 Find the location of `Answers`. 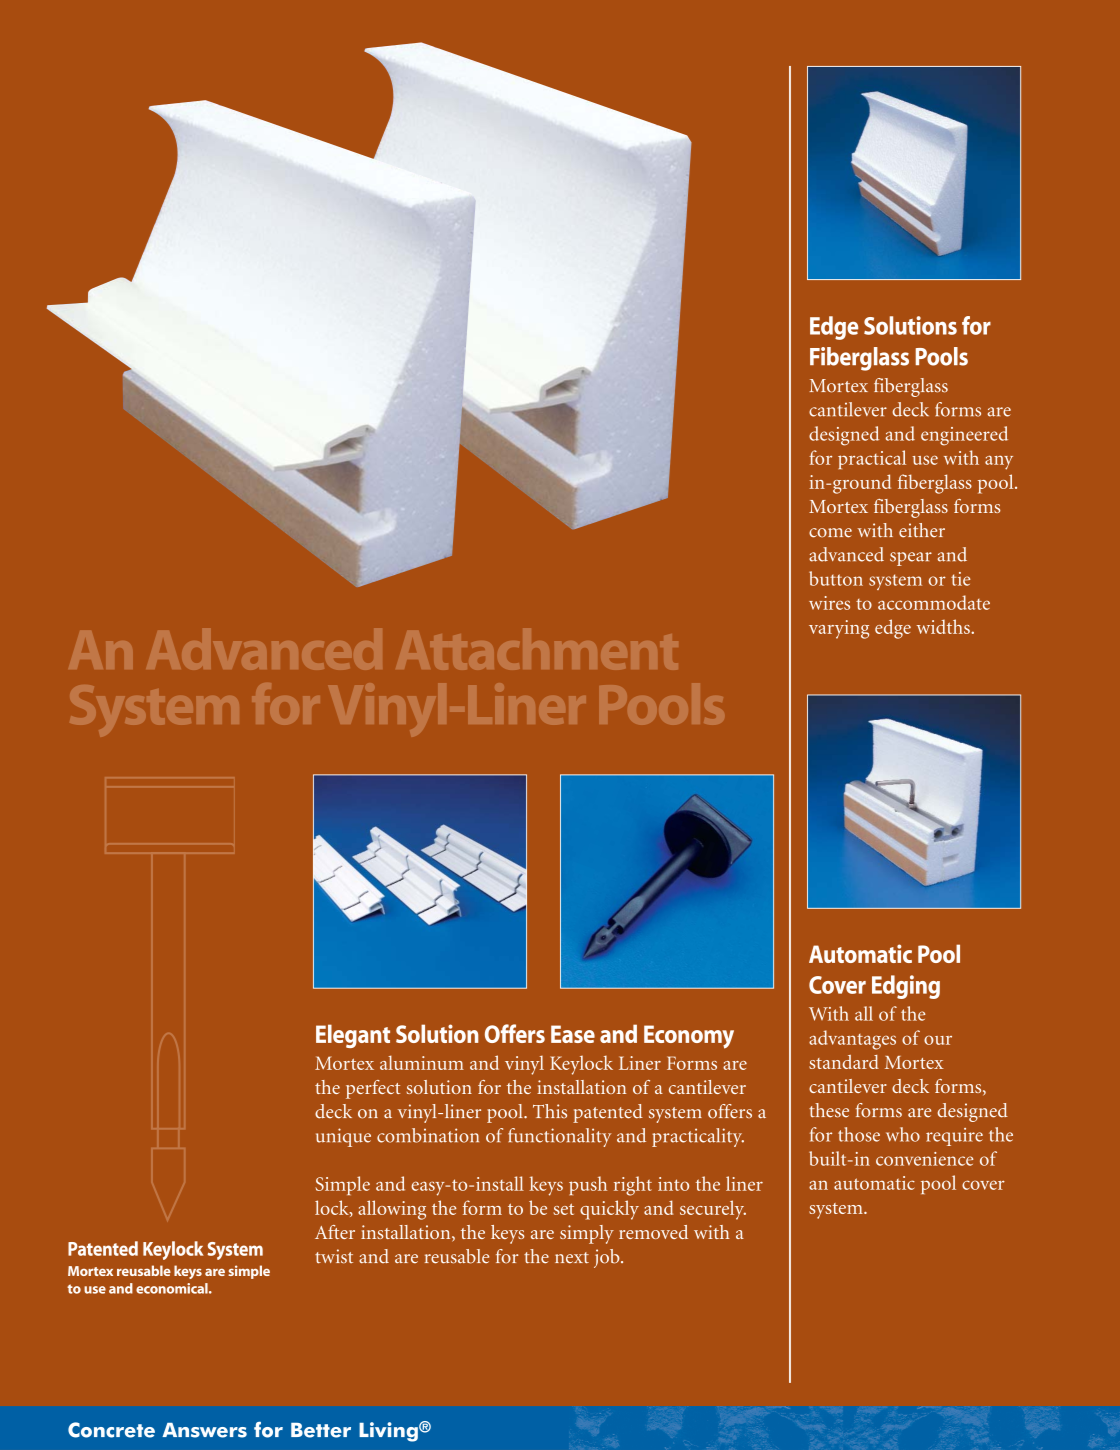

Answers is located at coordinates (204, 1430).
